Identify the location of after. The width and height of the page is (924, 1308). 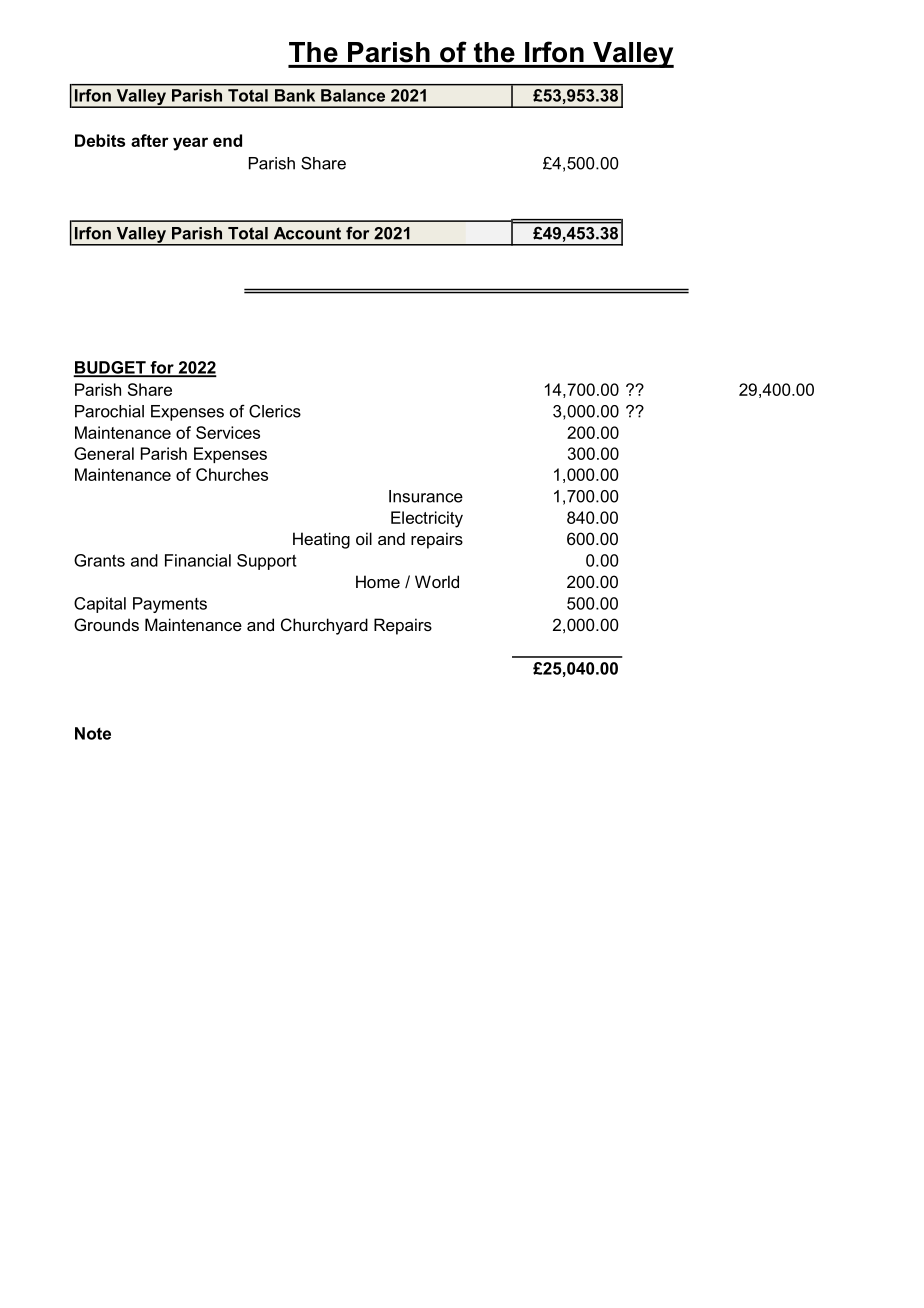
(150, 140).
